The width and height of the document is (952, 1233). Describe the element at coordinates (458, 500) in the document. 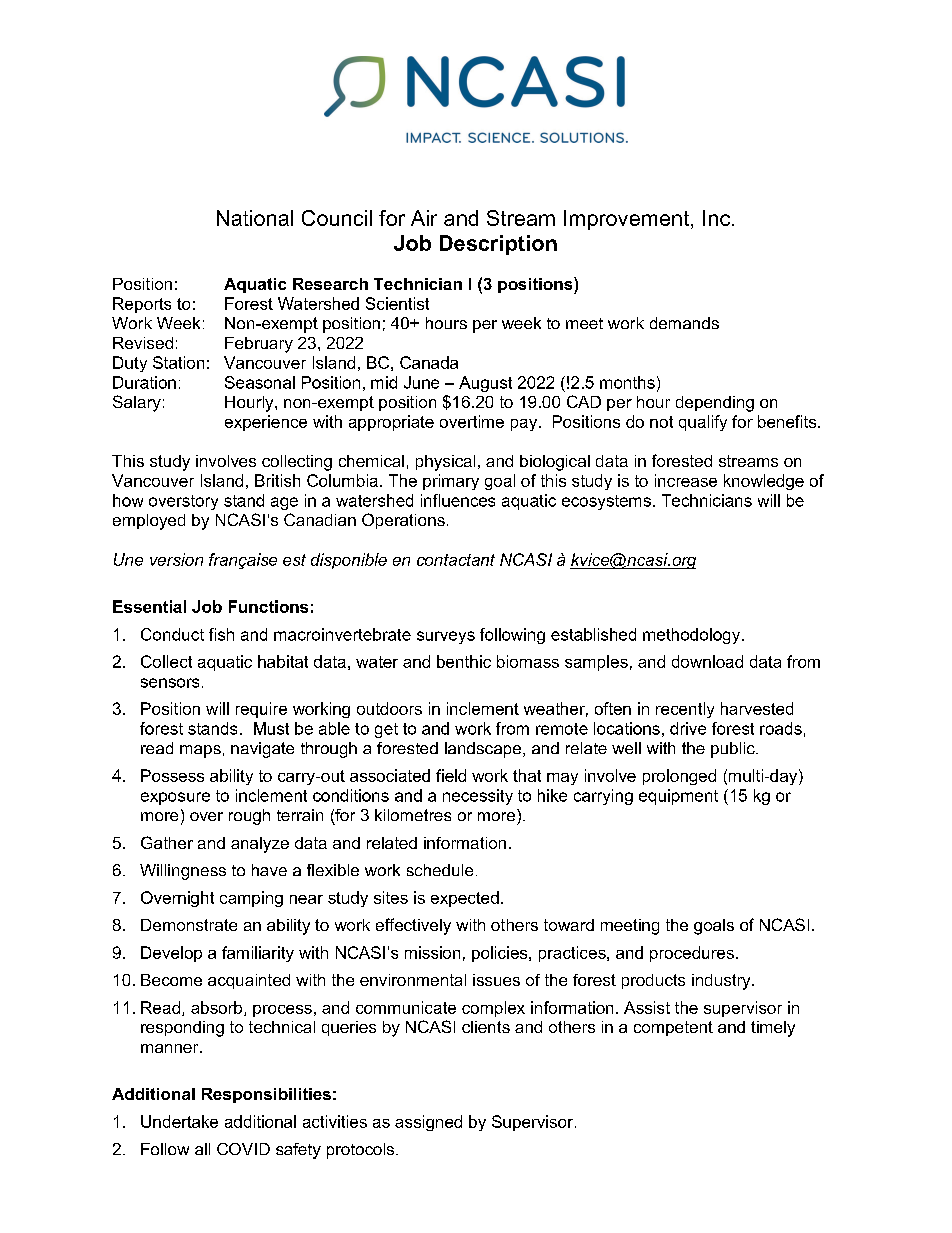

I see `influences` at that location.
